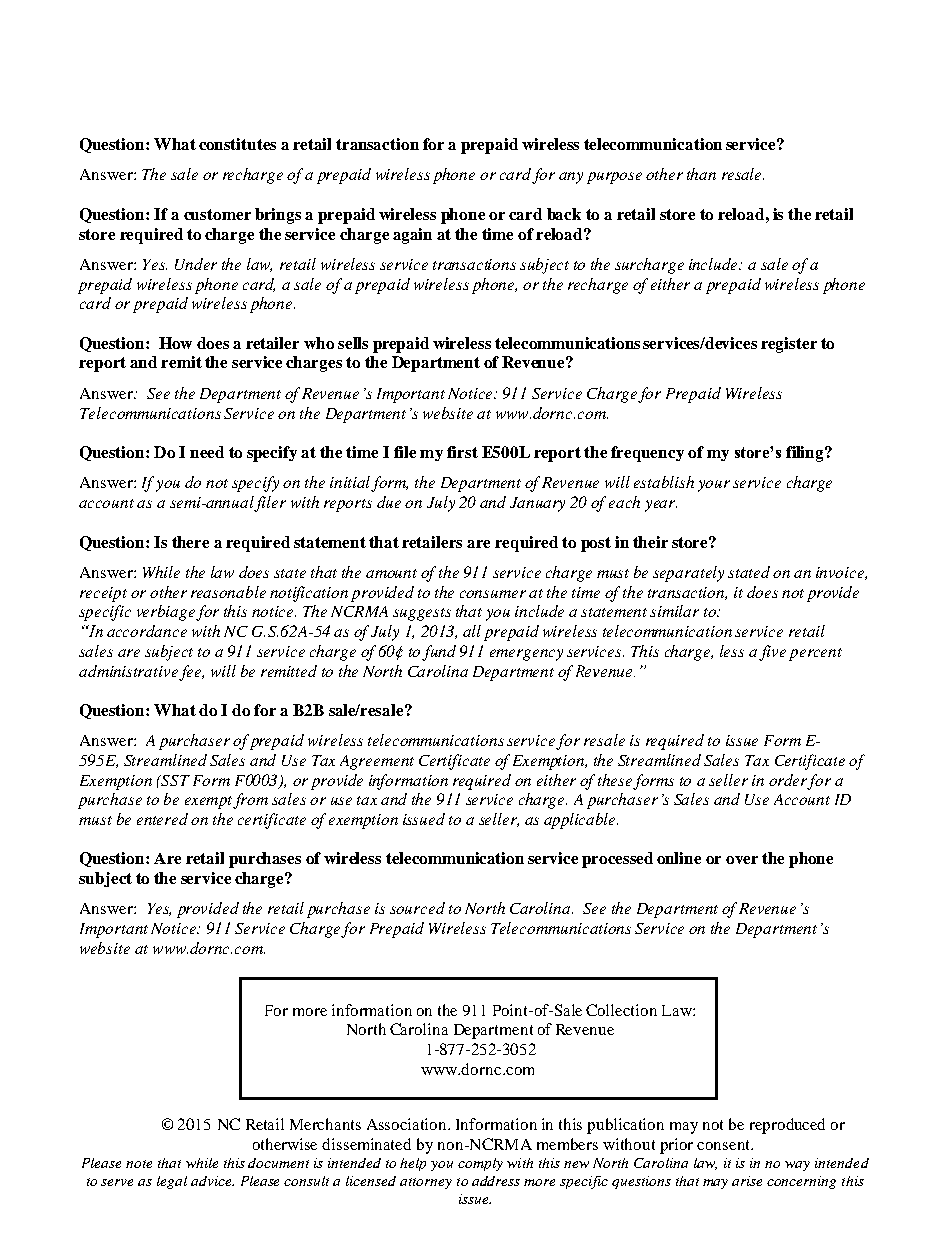 The image size is (952, 1233). I want to click on comply, so click(480, 1164).
